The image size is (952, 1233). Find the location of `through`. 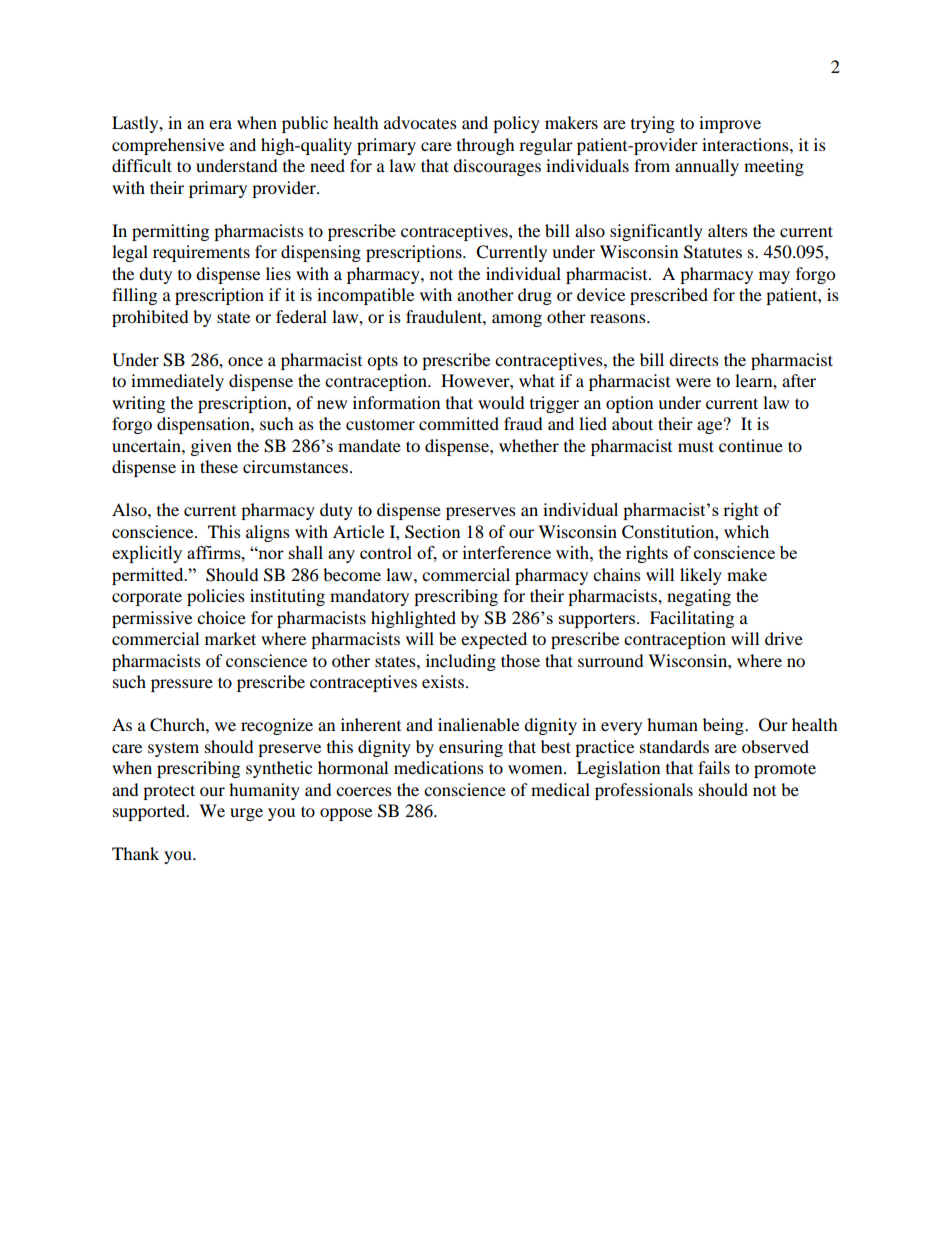

through is located at coordinates (486, 146).
